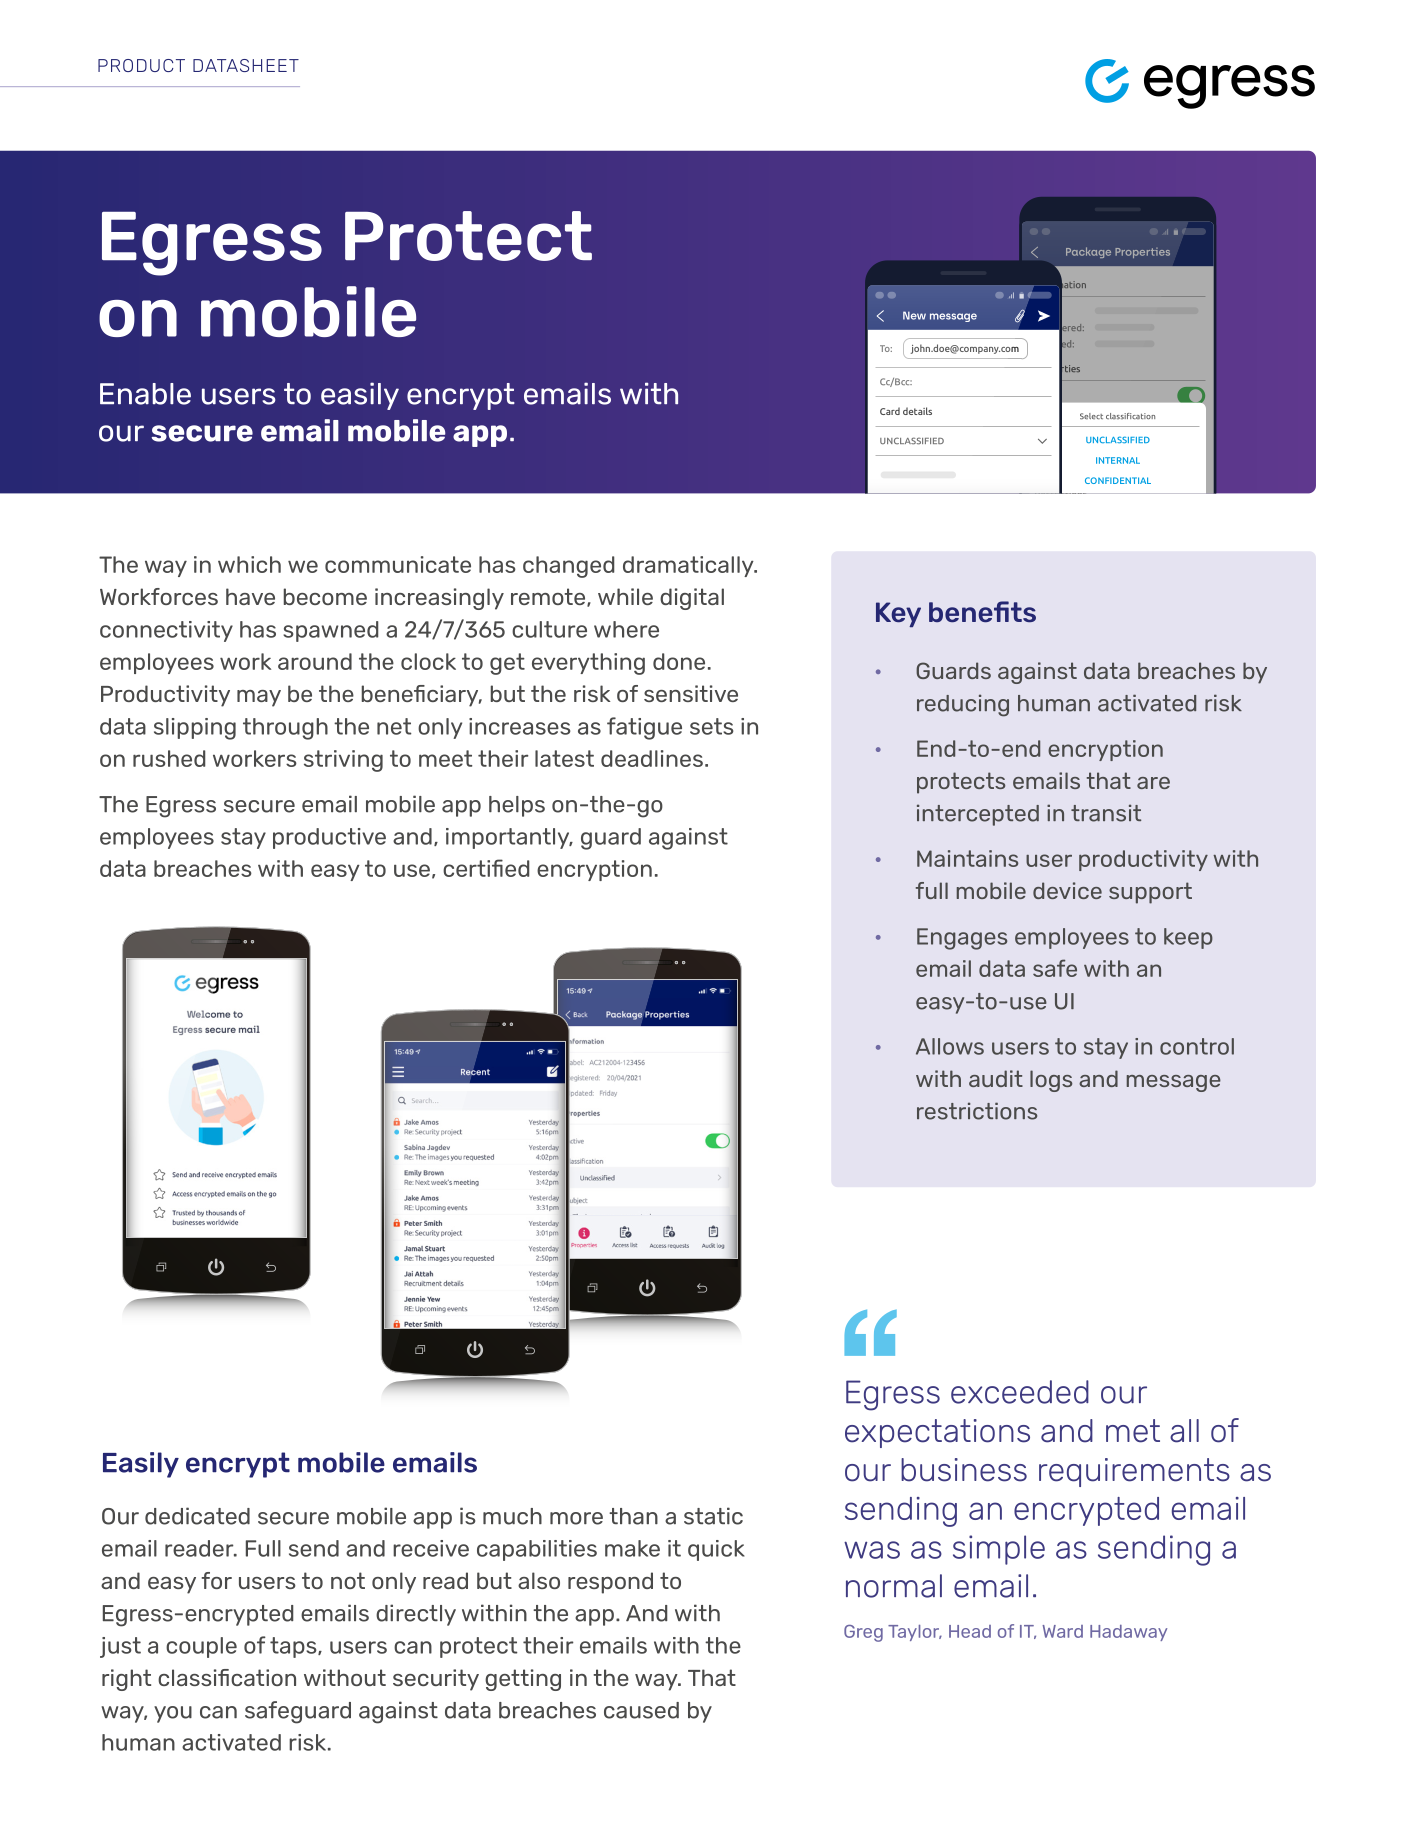  What do you see at coordinates (626, 629) in the page?
I see `where` at bounding box center [626, 629].
